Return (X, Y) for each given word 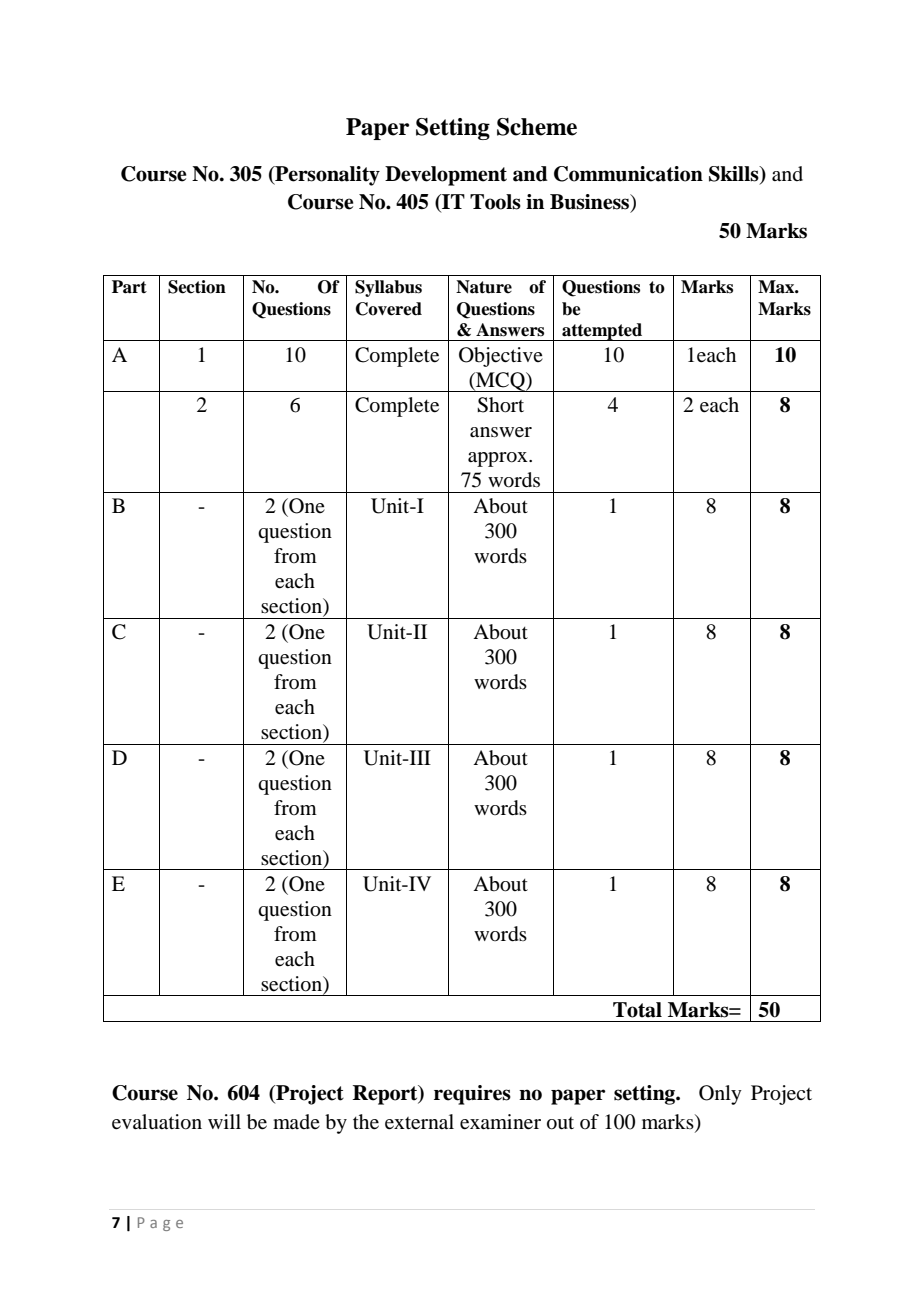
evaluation (157, 1122)
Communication (628, 174)
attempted (602, 332)
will (224, 1121)
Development (446, 176)
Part (129, 287)
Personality (326, 176)
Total (637, 1010)
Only (720, 1095)
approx (499, 459)
